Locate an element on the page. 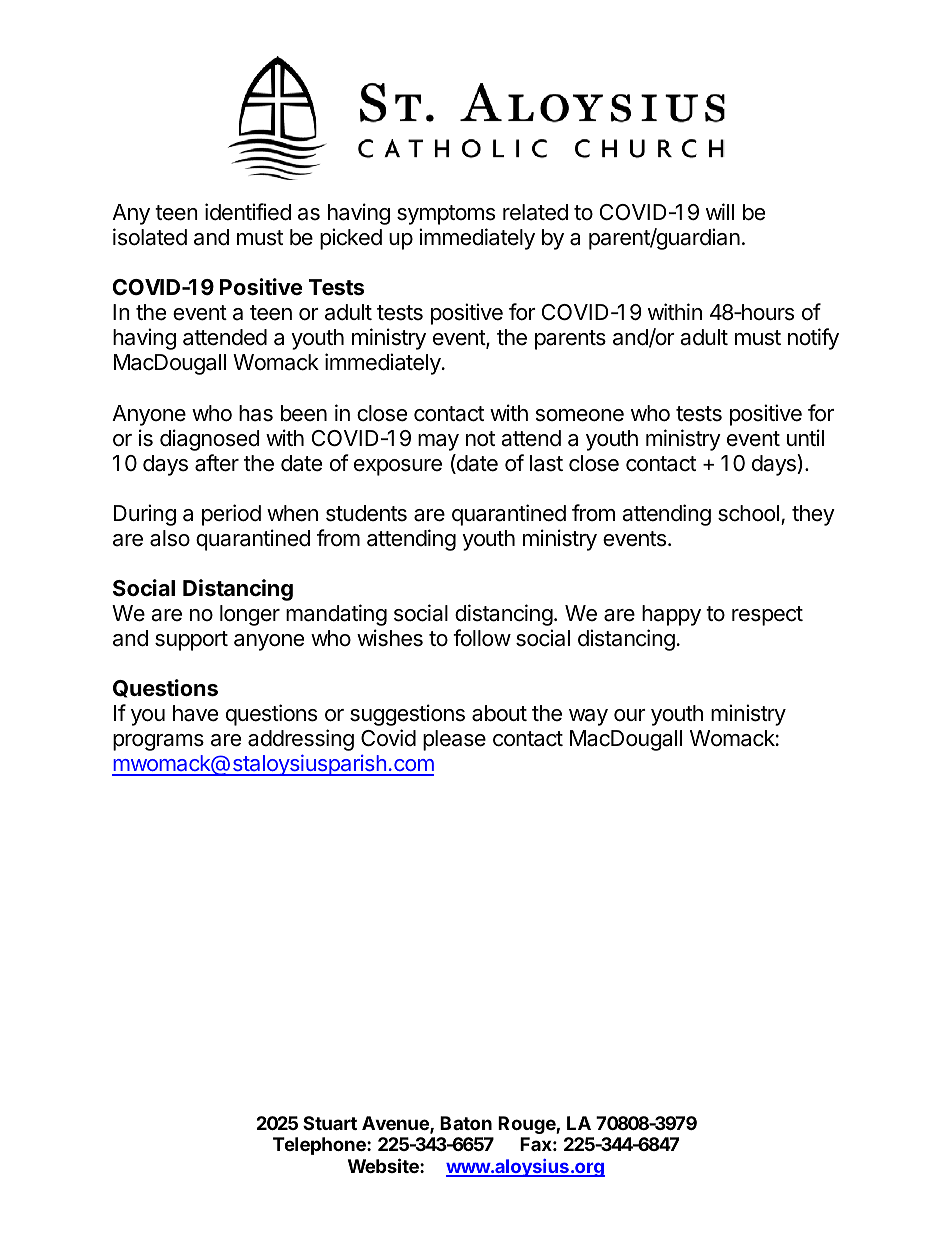 This page has height=1233, width=952. will is located at coordinates (720, 211).
